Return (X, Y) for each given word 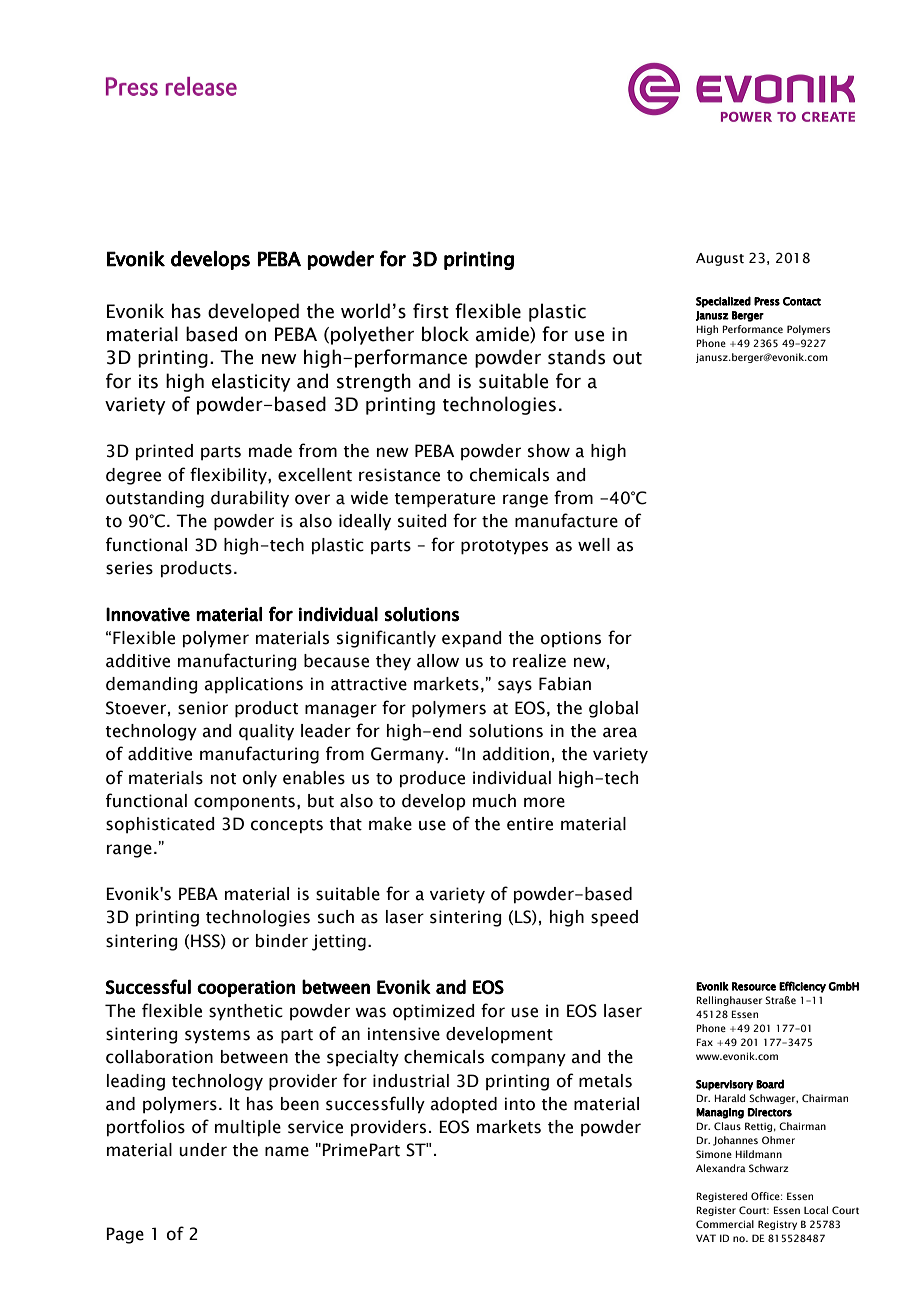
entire (530, 824)
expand (472, 639)
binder (282, 941)
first (431, 311)
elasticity (251, 382)
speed (614, 918)
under (203, 1150)
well (594, 545)
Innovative (148, 614)
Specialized (723, 302)
